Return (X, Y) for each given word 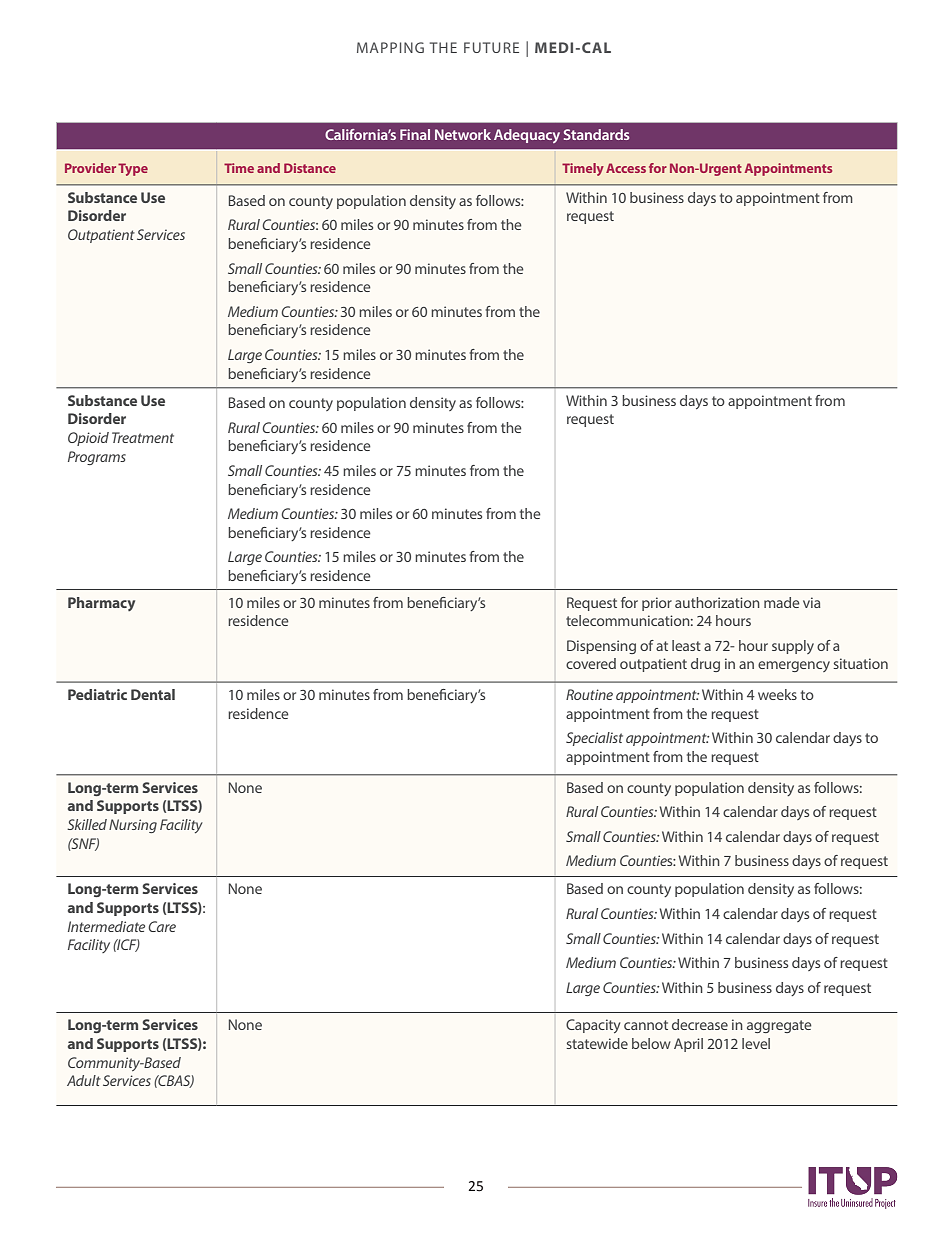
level (756, 1043)
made (782, 602)
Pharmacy (101, 604)
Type (133, 169)
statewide (597, 1043)
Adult (84, 1080)
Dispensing (601, 647)
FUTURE (491, 47)
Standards (596, 134)
